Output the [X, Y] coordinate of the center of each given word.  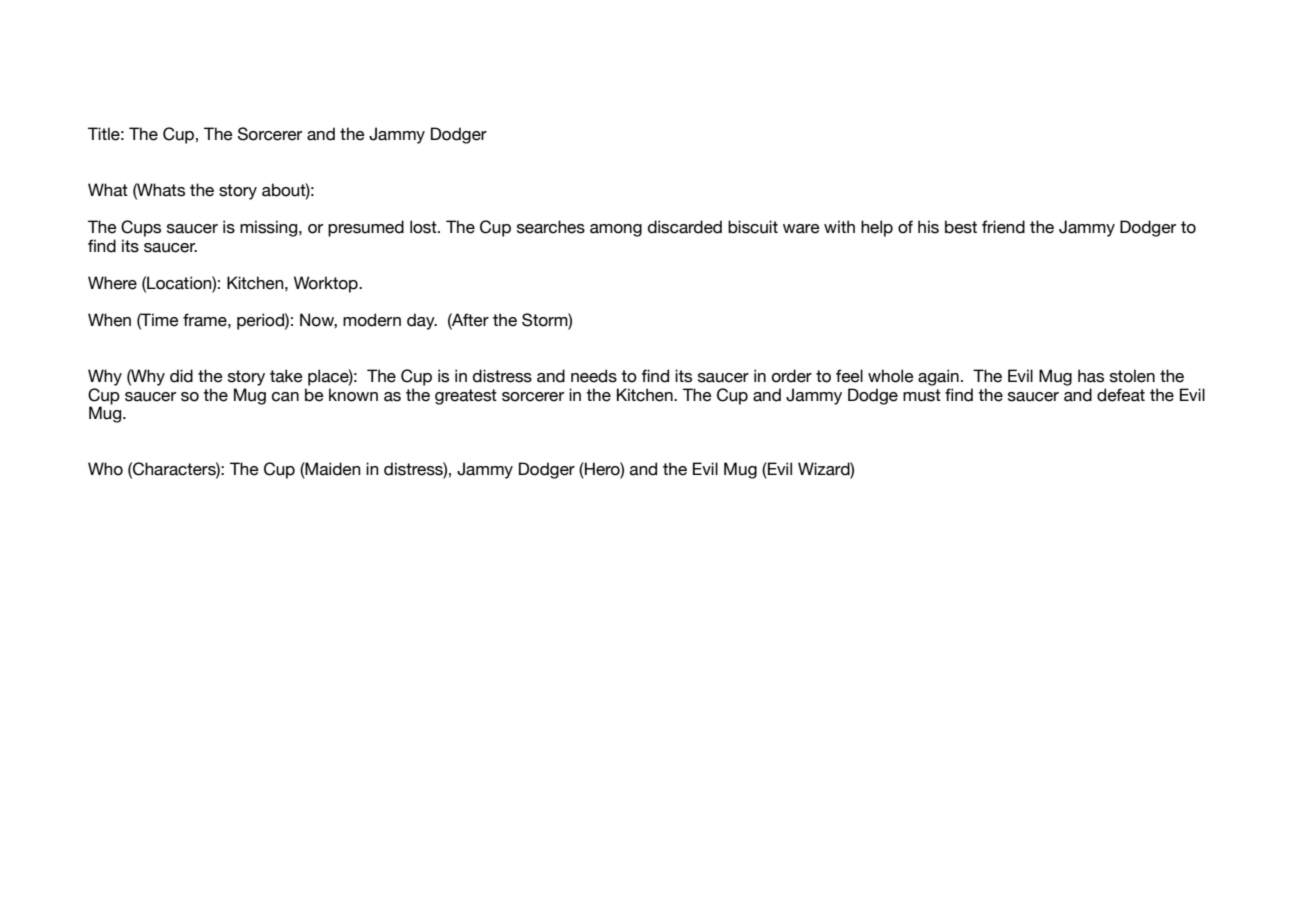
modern [372, 320]
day [422, 321]
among [616, 230]
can [285, 397]
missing [270, 228]
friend [1003, 227]
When [109, 320]
